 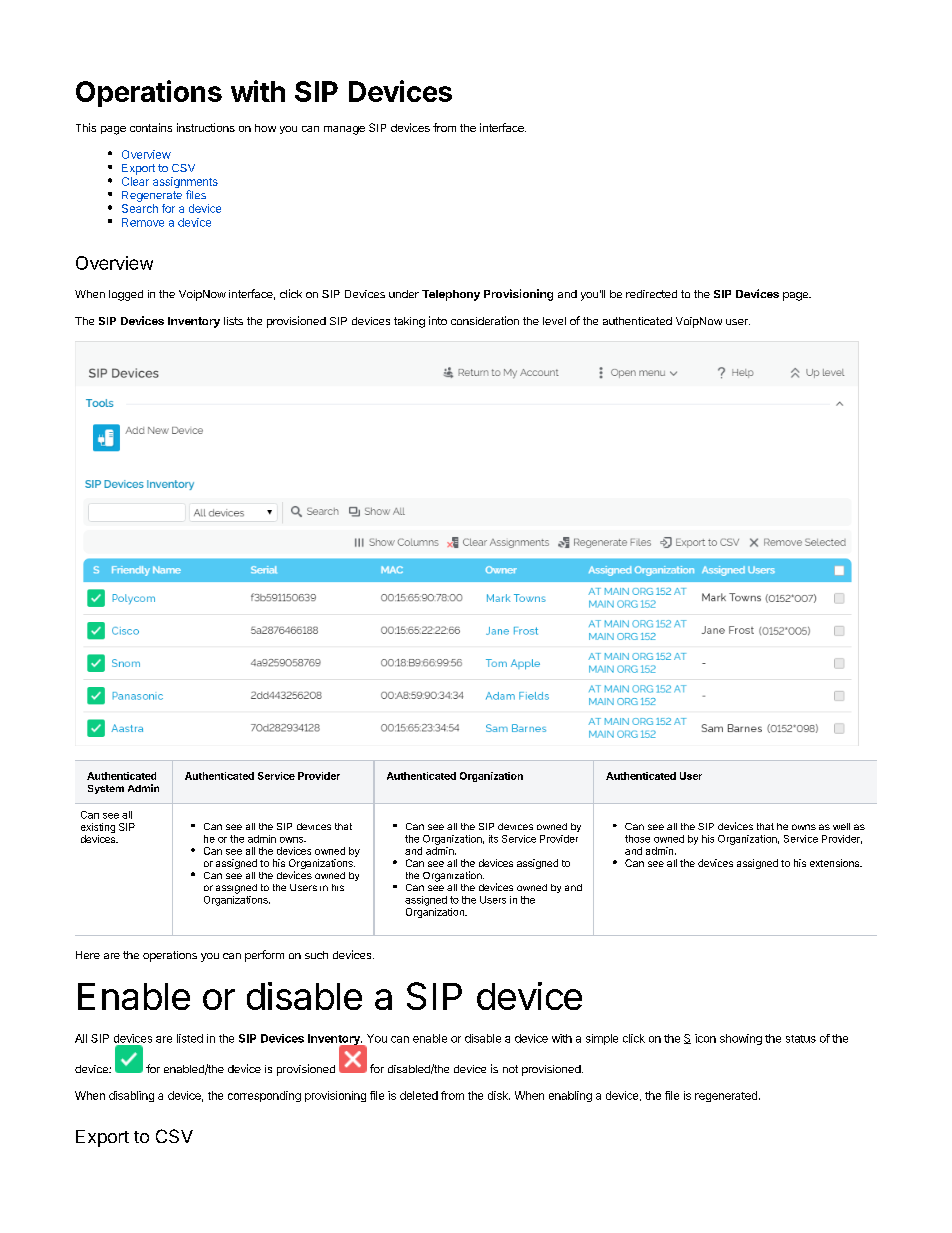 What do you see at coordinates (705, 1038) in the page?
I see `icon` at bounding box center [705, 1038].
